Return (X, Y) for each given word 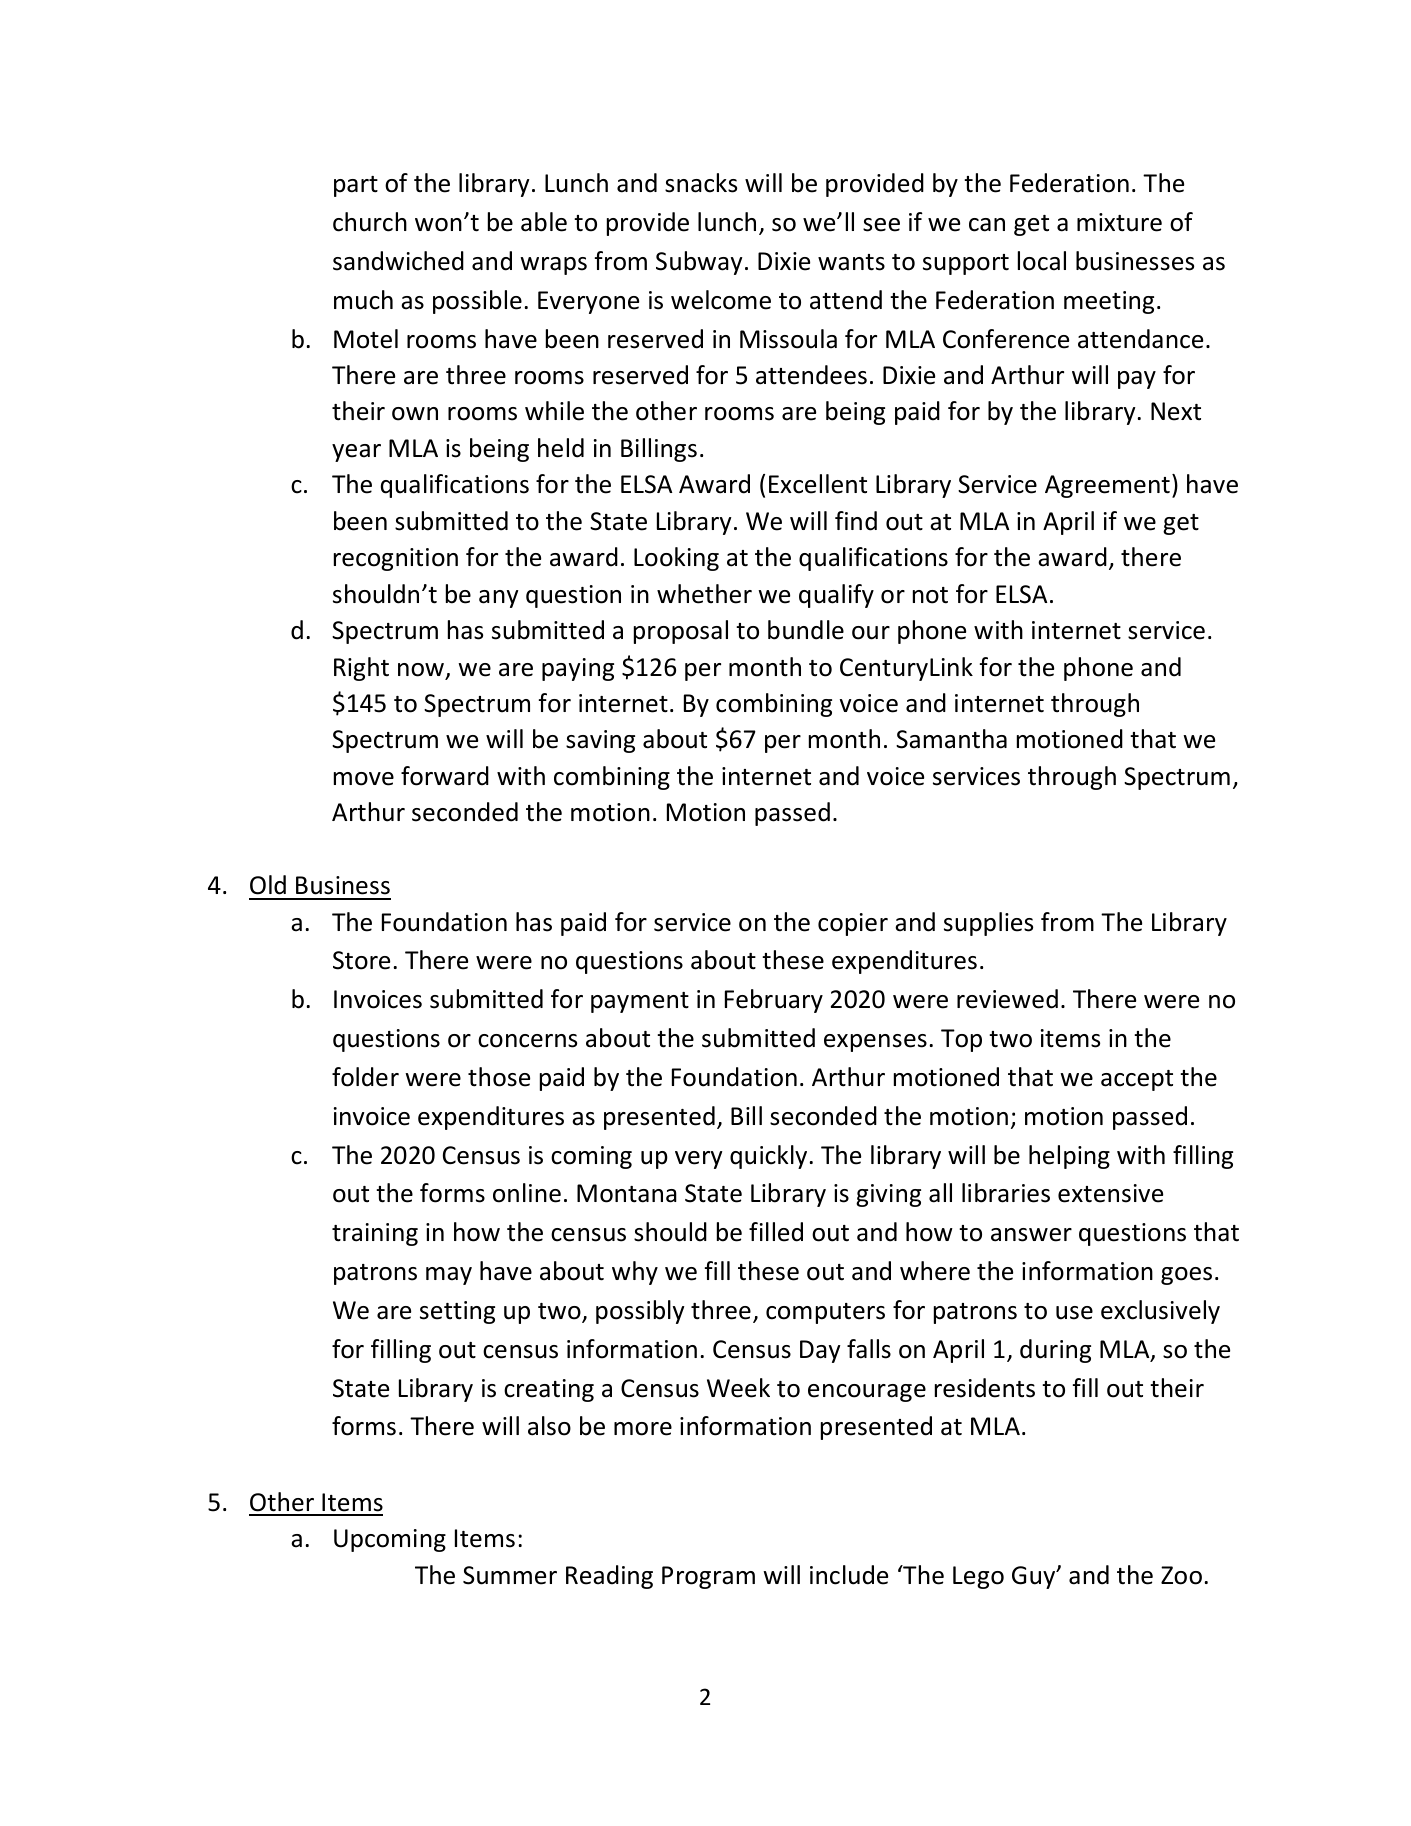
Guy (1035, 1577)
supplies (988, 924)
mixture (1119, 222)
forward (445, 776)
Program (708, 1577)
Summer (510, 1575)
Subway (699, 263)
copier (853, 924)
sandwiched (398, 261)
